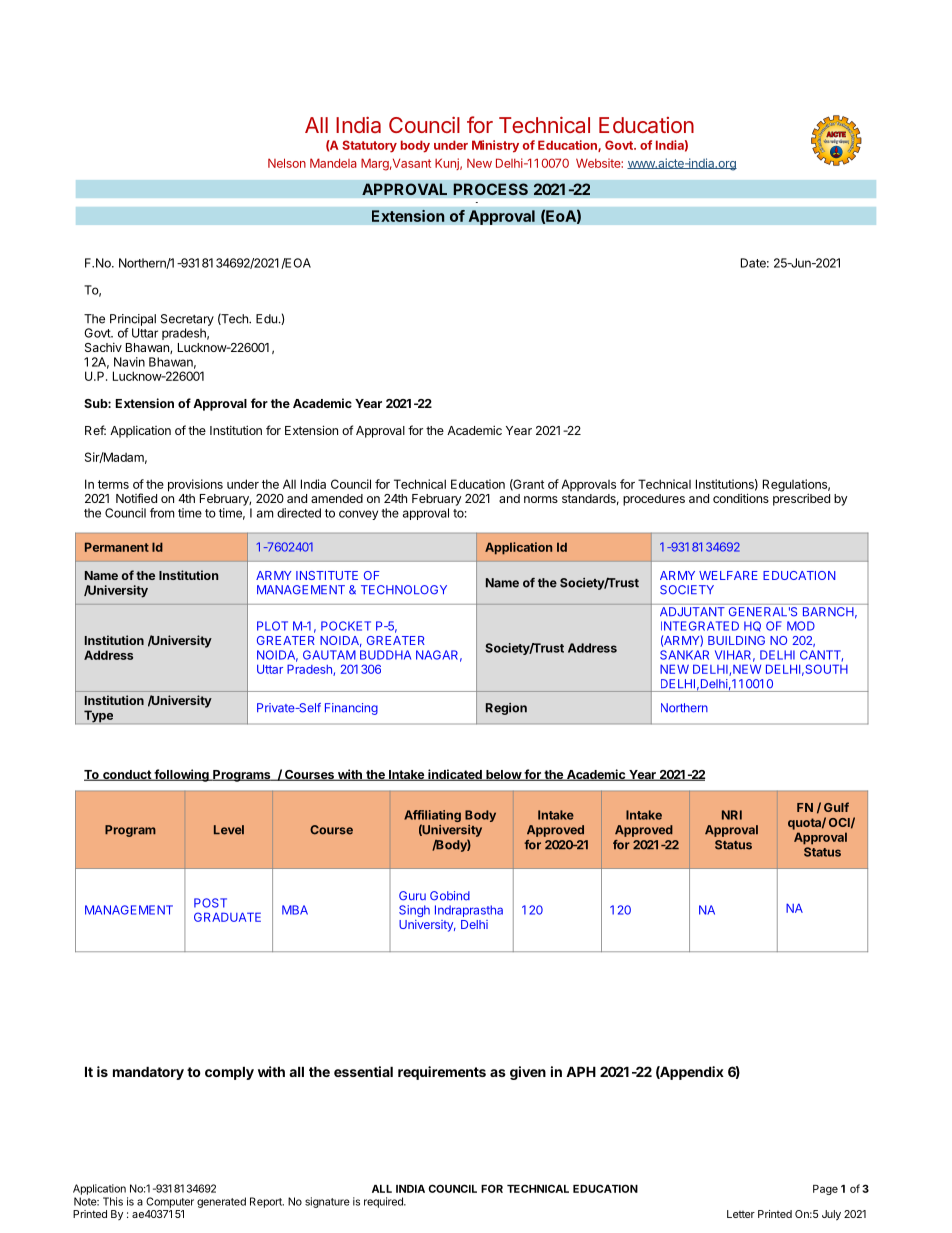  I want to click on from, so click(162, 513).
